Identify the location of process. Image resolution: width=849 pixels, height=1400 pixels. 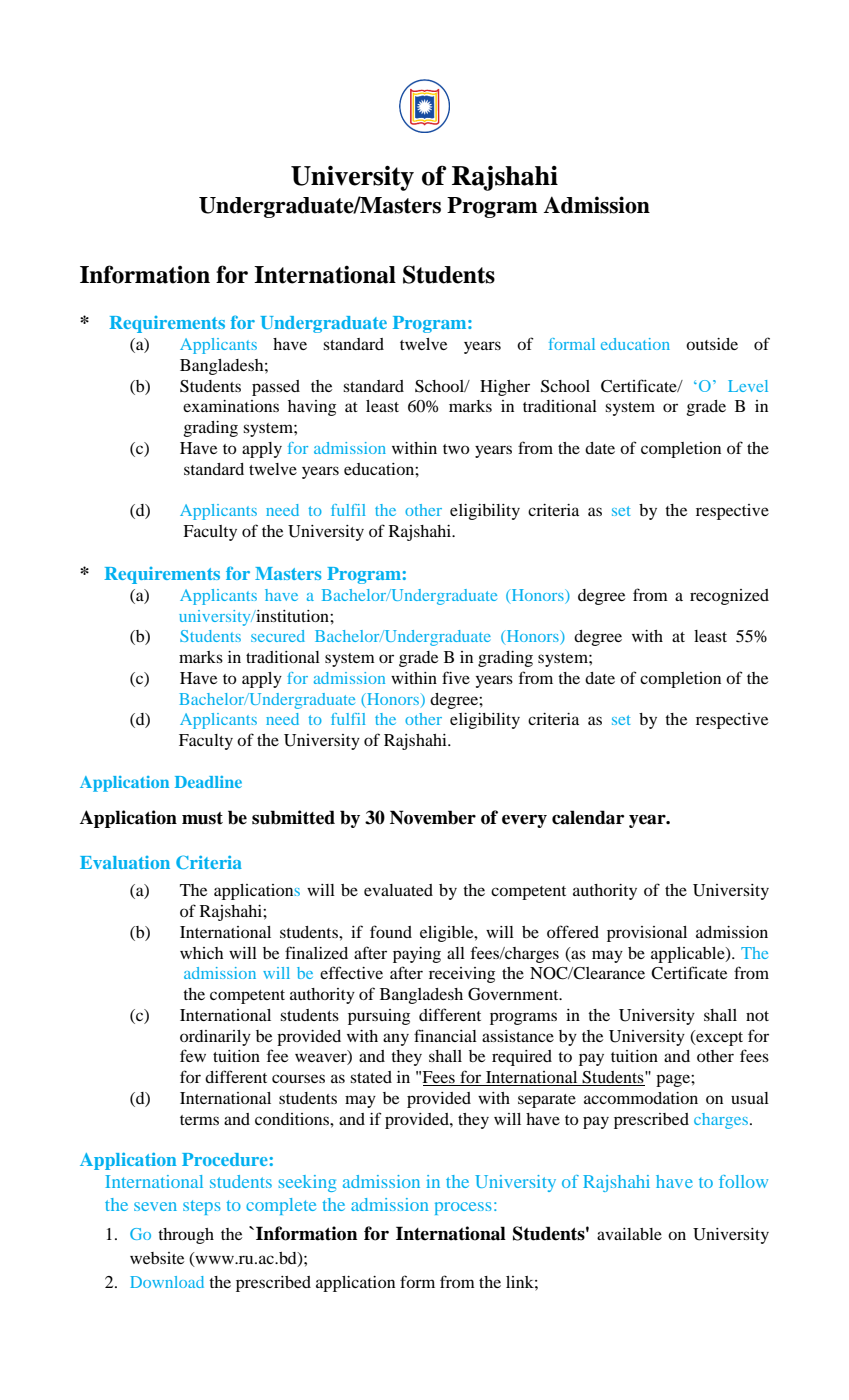
(463, 1208).
